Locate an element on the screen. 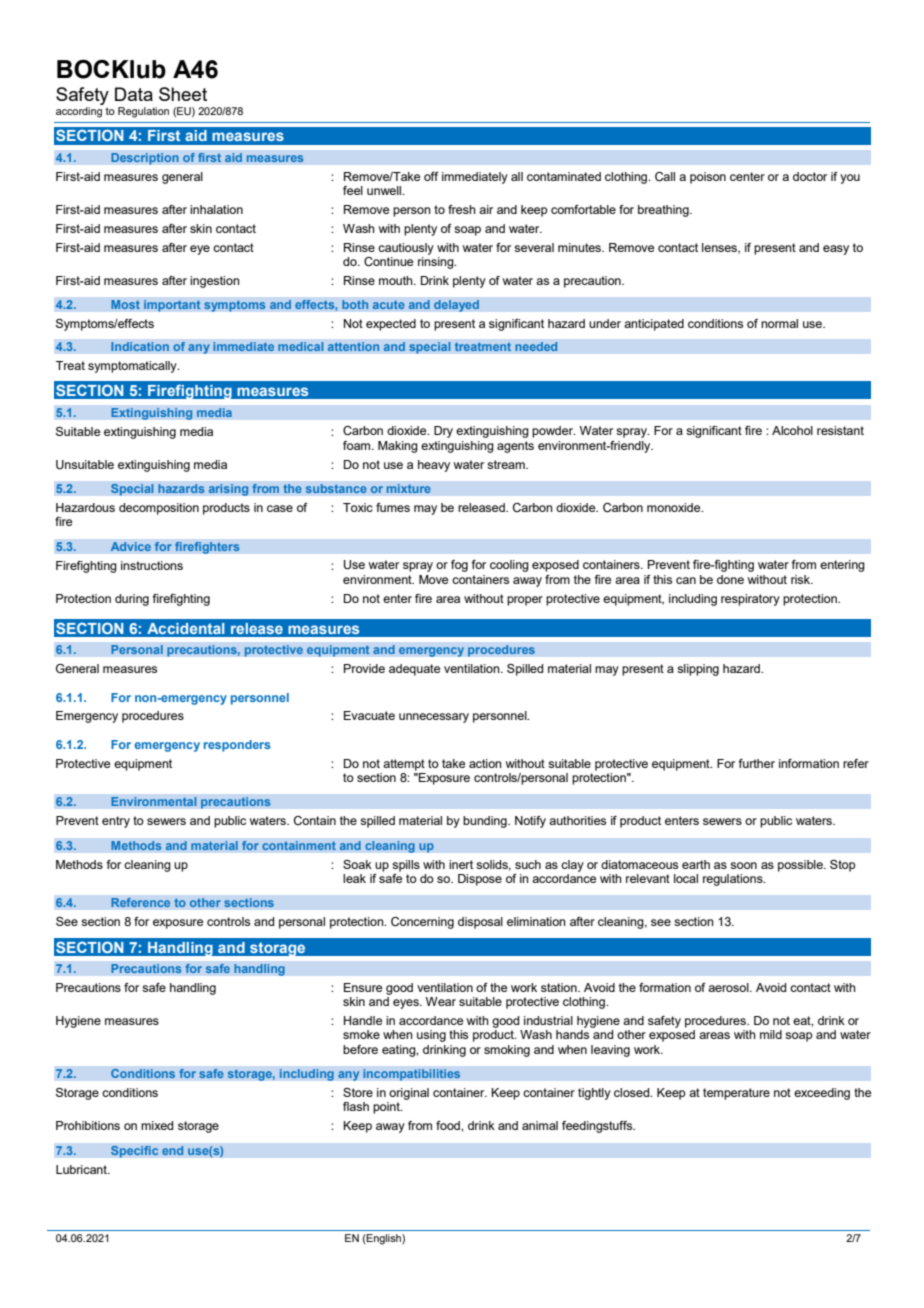 The image size is (924, 1308). done is located at coordinates (730, 579).
